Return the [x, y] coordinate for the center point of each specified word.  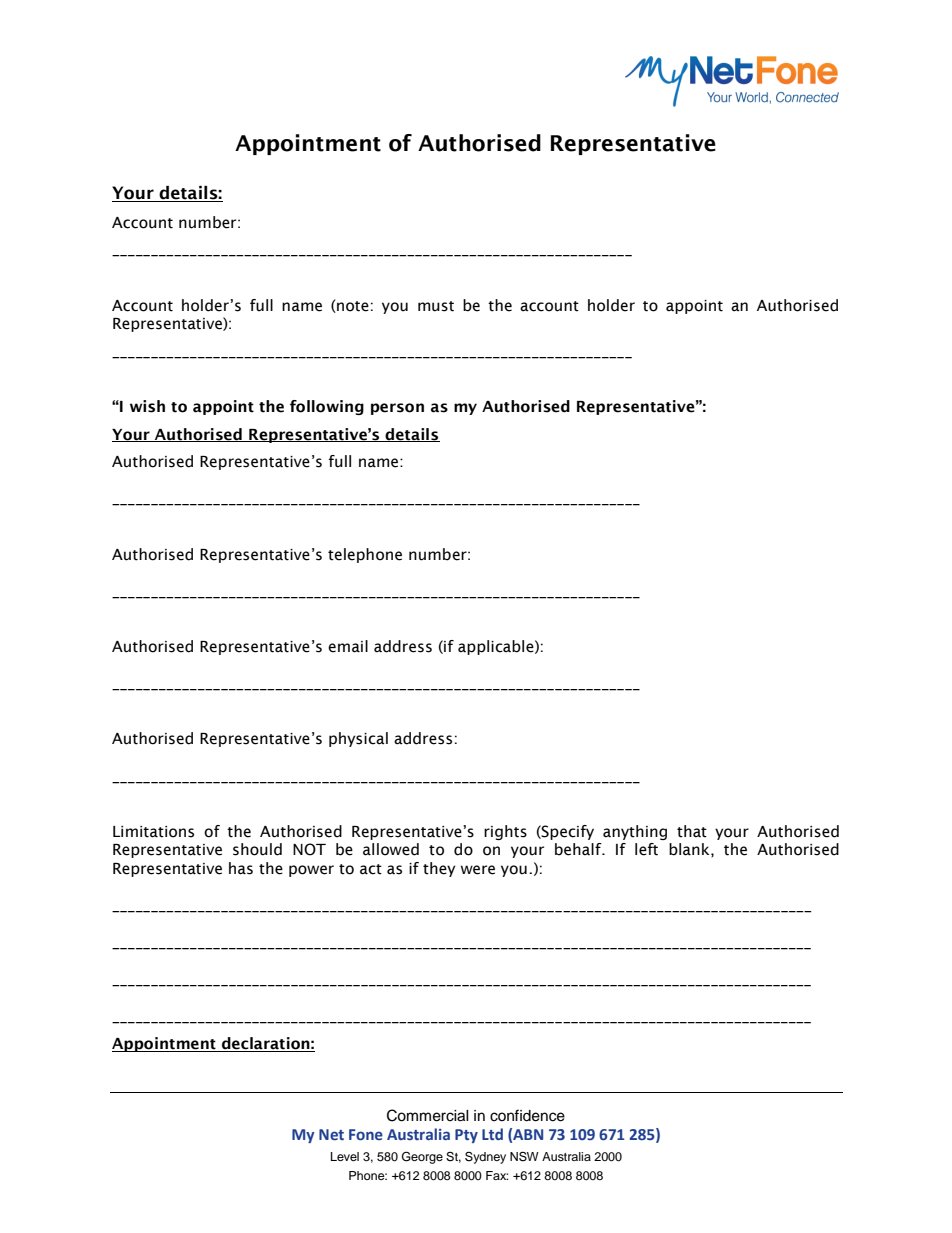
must [436, 306]
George [422, 1157]
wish [147, 406]
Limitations [153, 832]
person [397, 409]
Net [331, 1134]
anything [635, 832]
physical [358, 739]
